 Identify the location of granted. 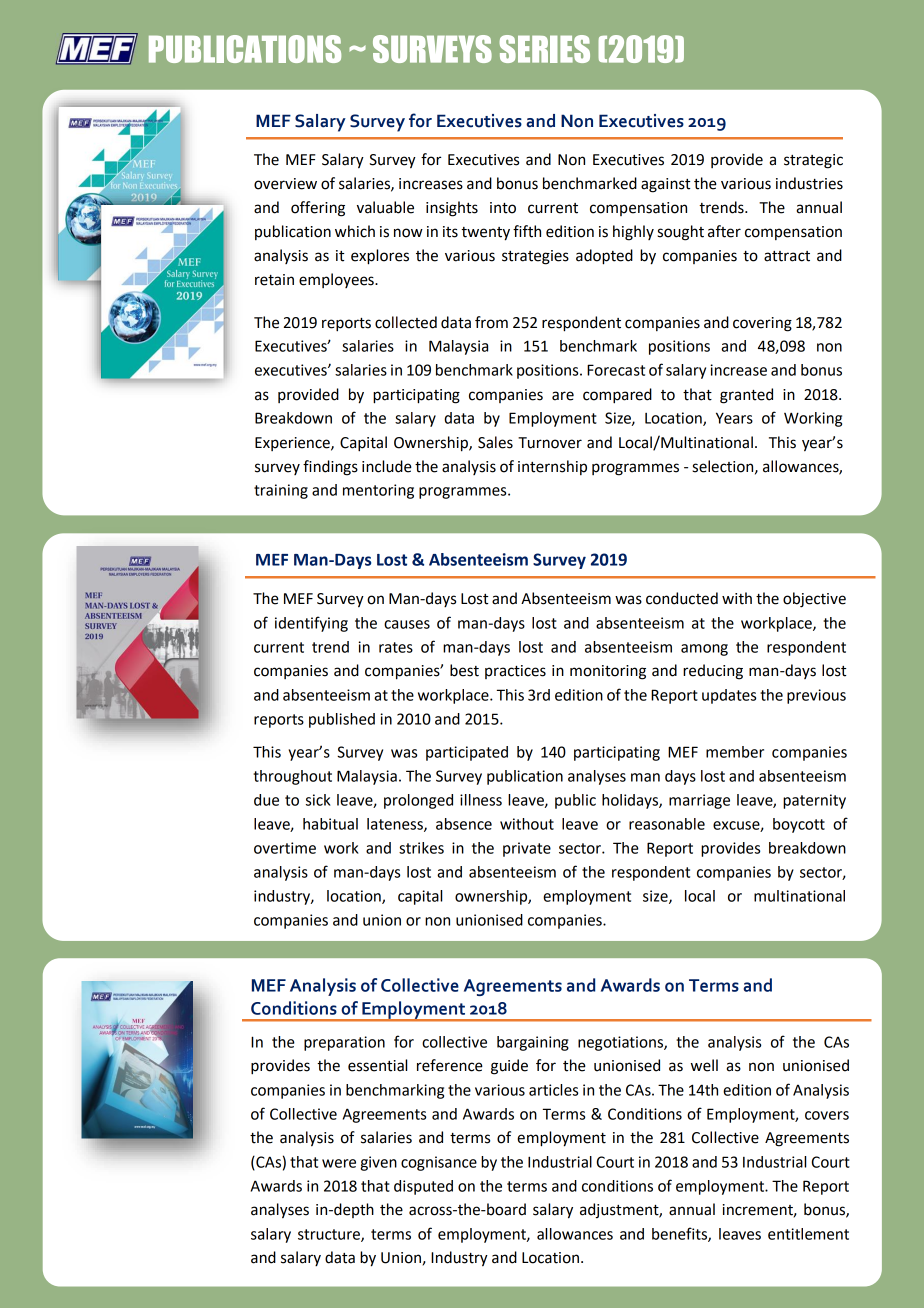
(746, 396).
